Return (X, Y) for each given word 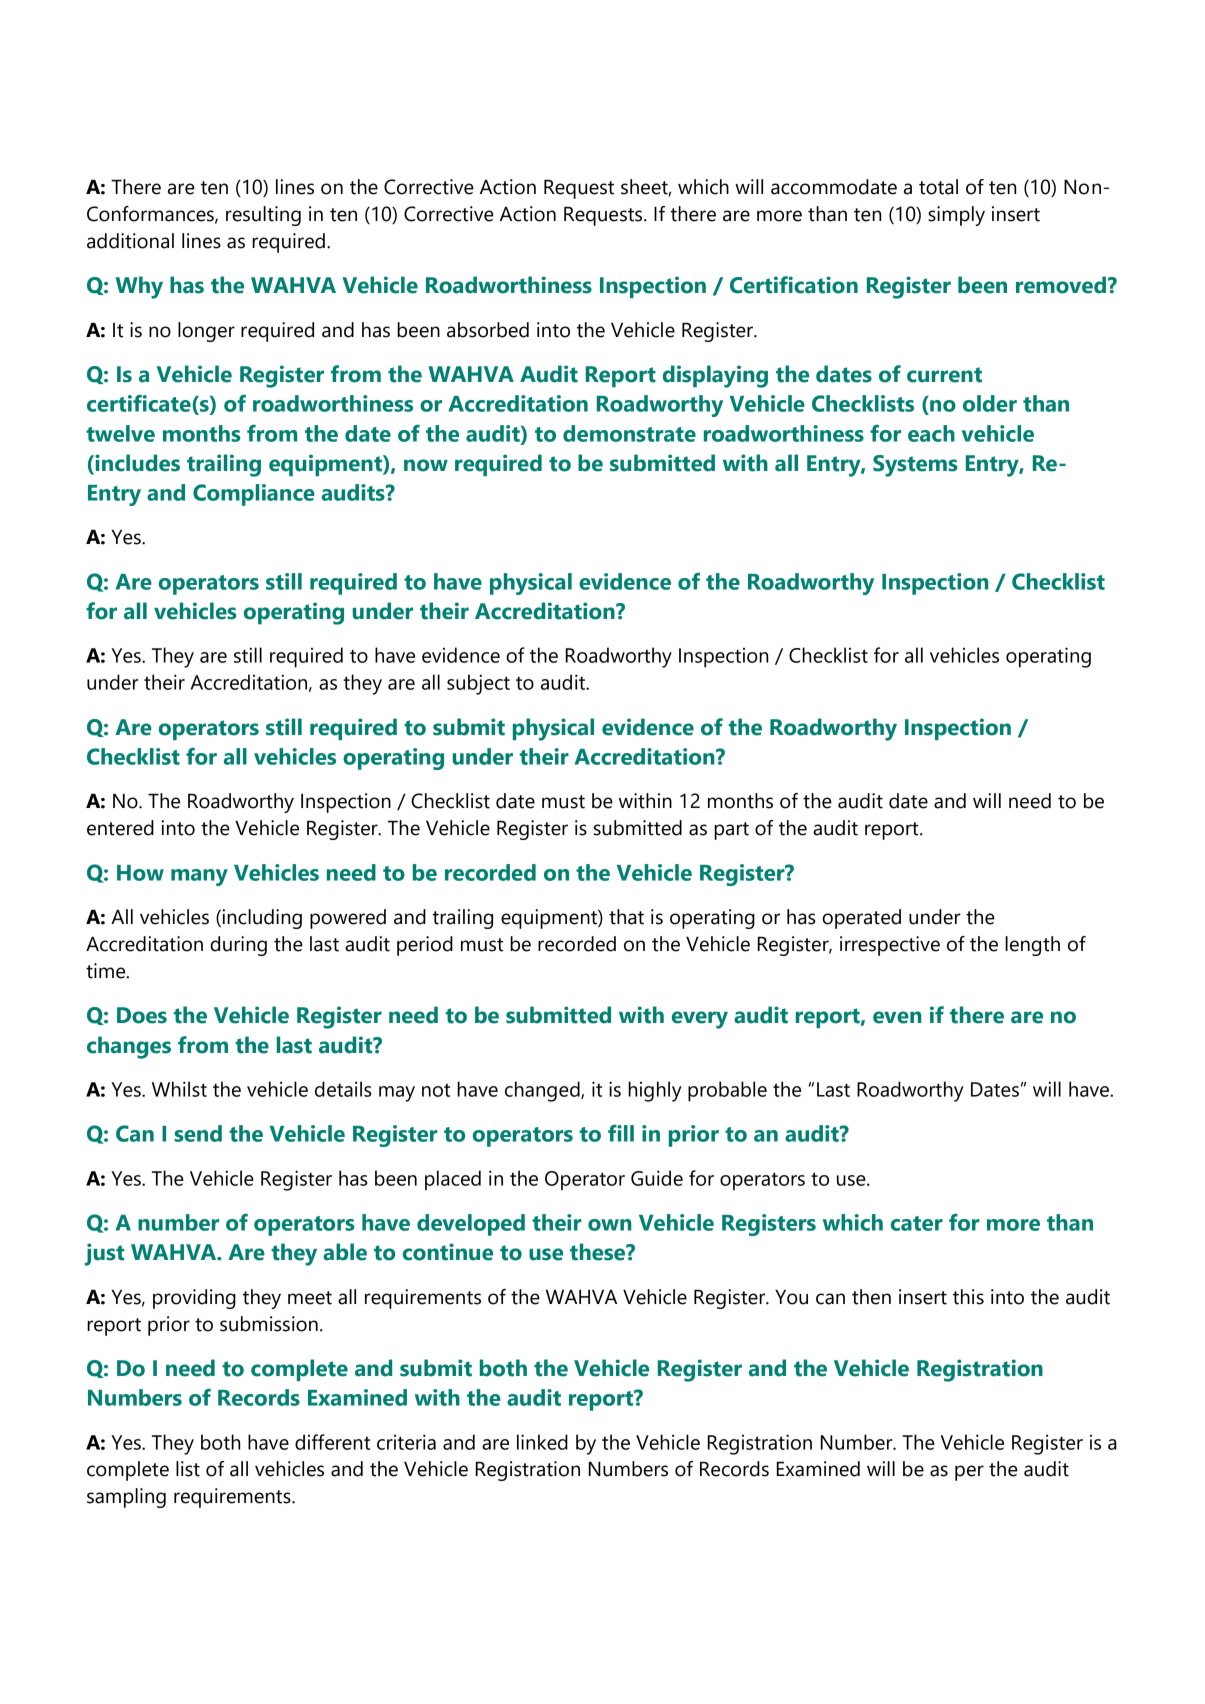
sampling (126, 1498)
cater (917, 1223)
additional (130, 241)
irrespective (890, 946)
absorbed (488, 330)
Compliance (254, 495)
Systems (915, 466)
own (609, 1225)
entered (120, 828)
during (238, 946)
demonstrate (629, 433)
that (626, 917)
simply (956, 216)
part (731, 831)
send (198, 1133)
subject (478, 684)
